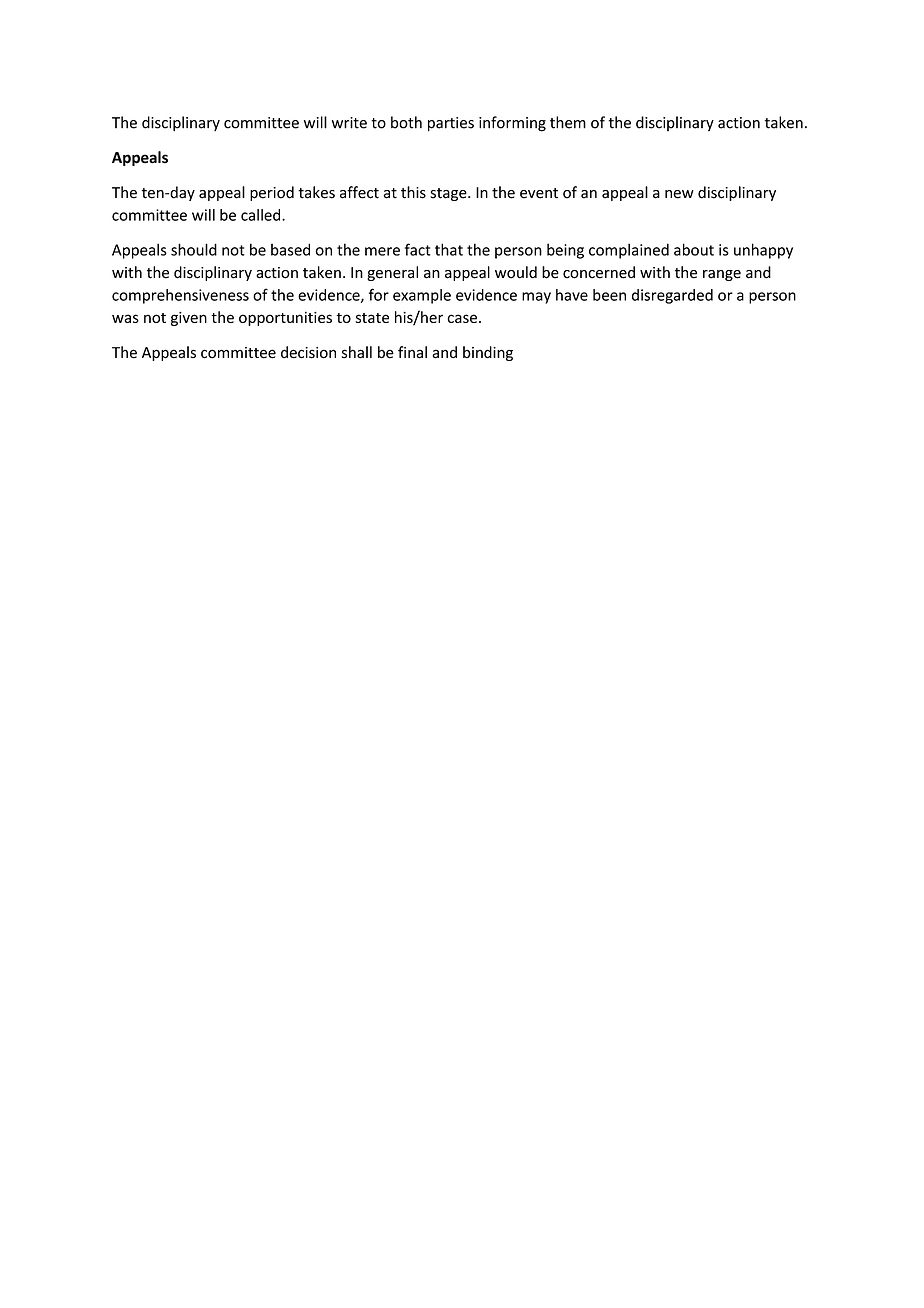 This screenshot has width=924, height=1308. Describe the element at coordinates (679, 194) in the screenshot. I see `new` at that location.
